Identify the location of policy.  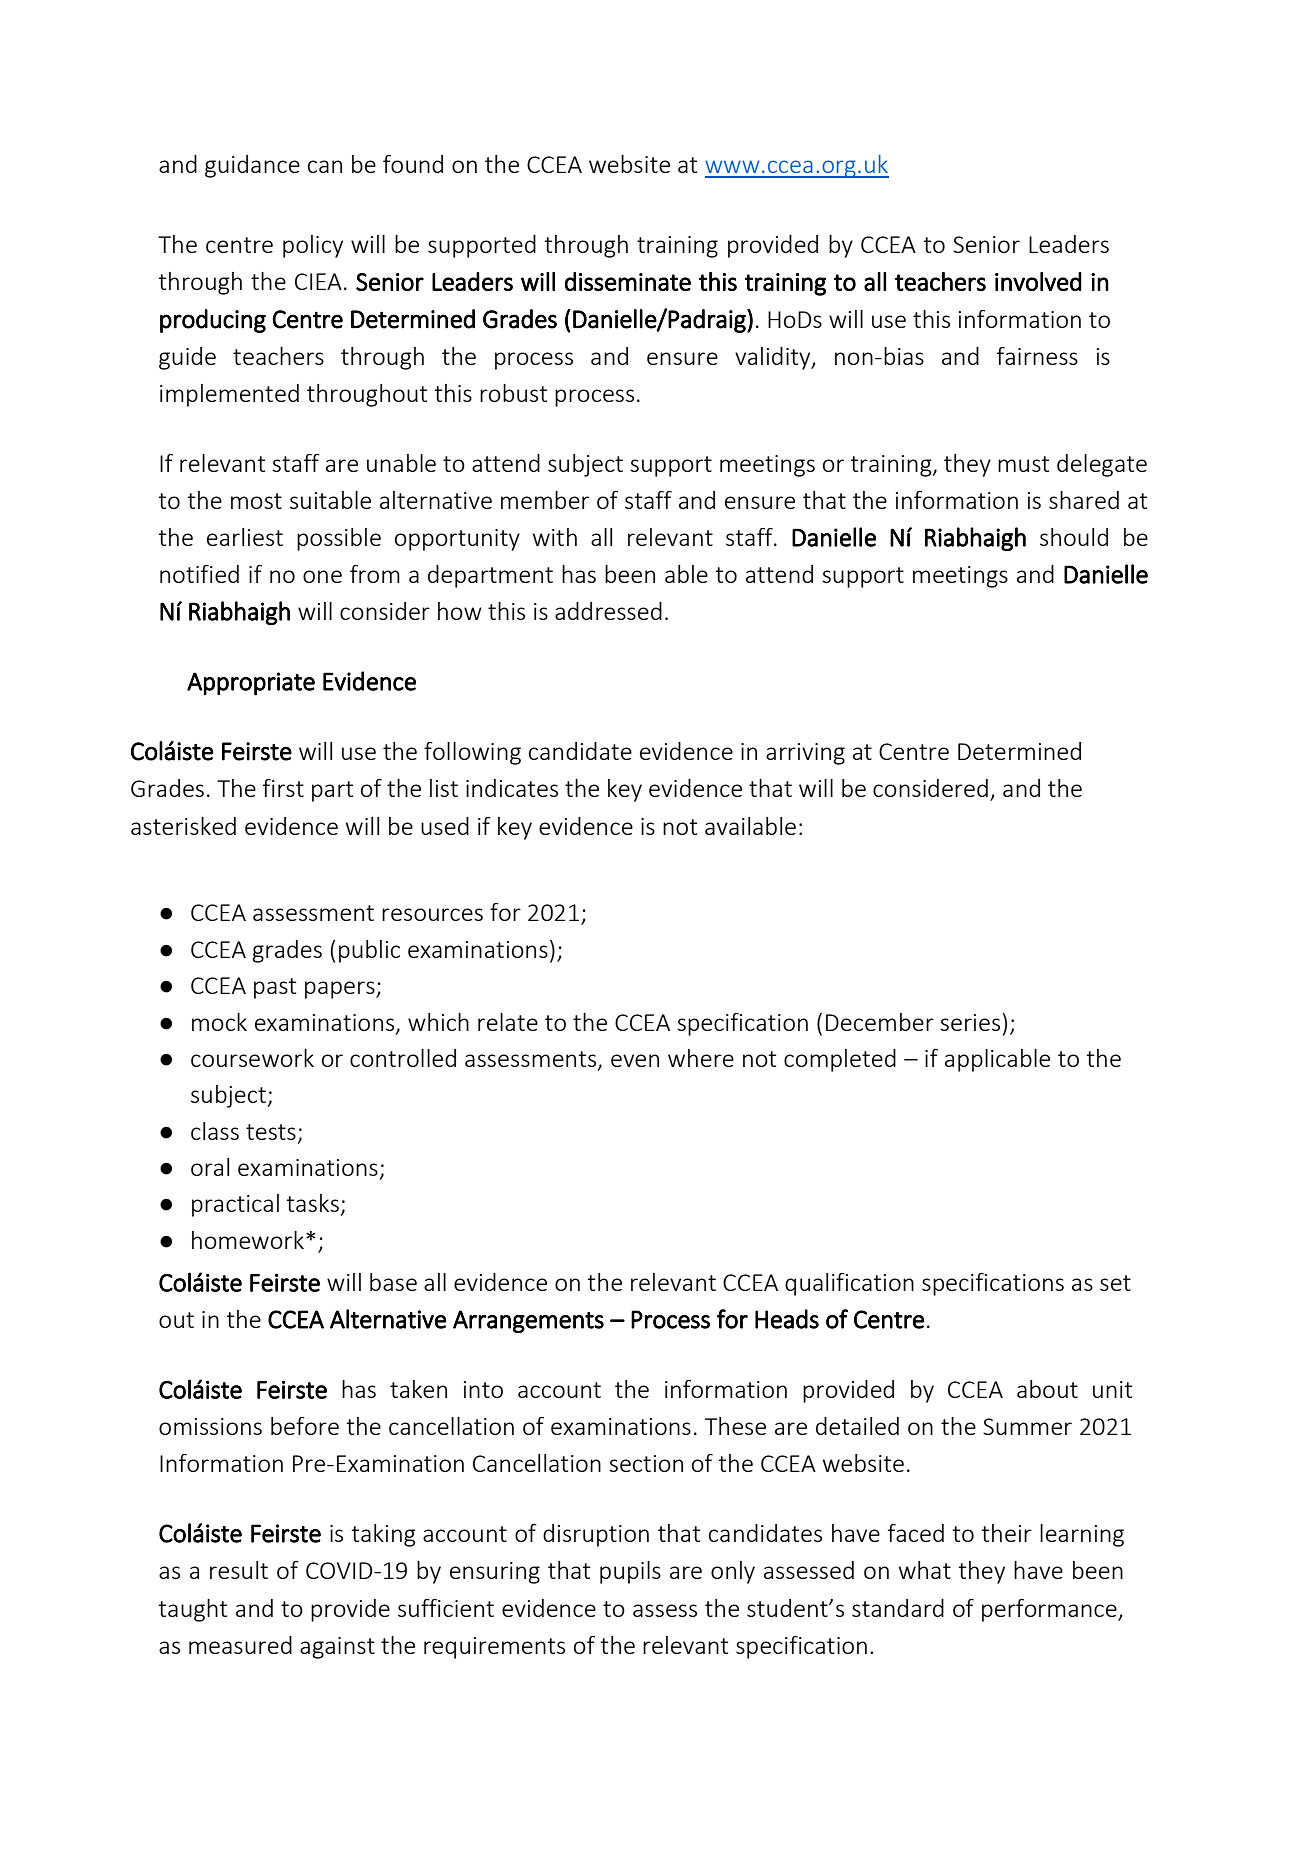
(313, 246).
